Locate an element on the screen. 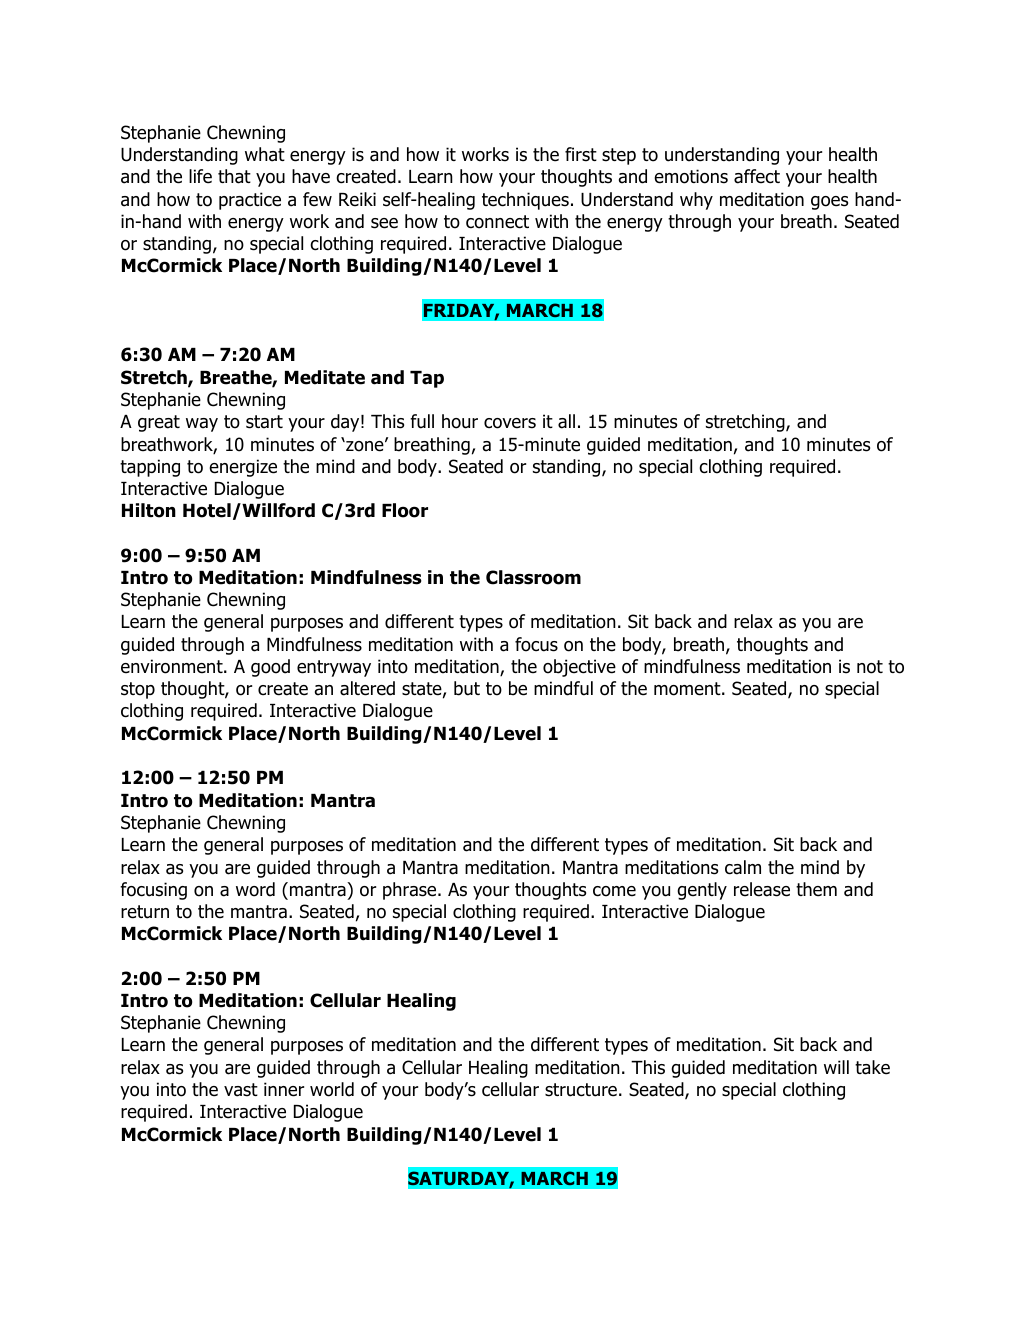 Image resolution: width=1026 pixels, height=1328 pixels. take is located at coordinates (872, 1067).
